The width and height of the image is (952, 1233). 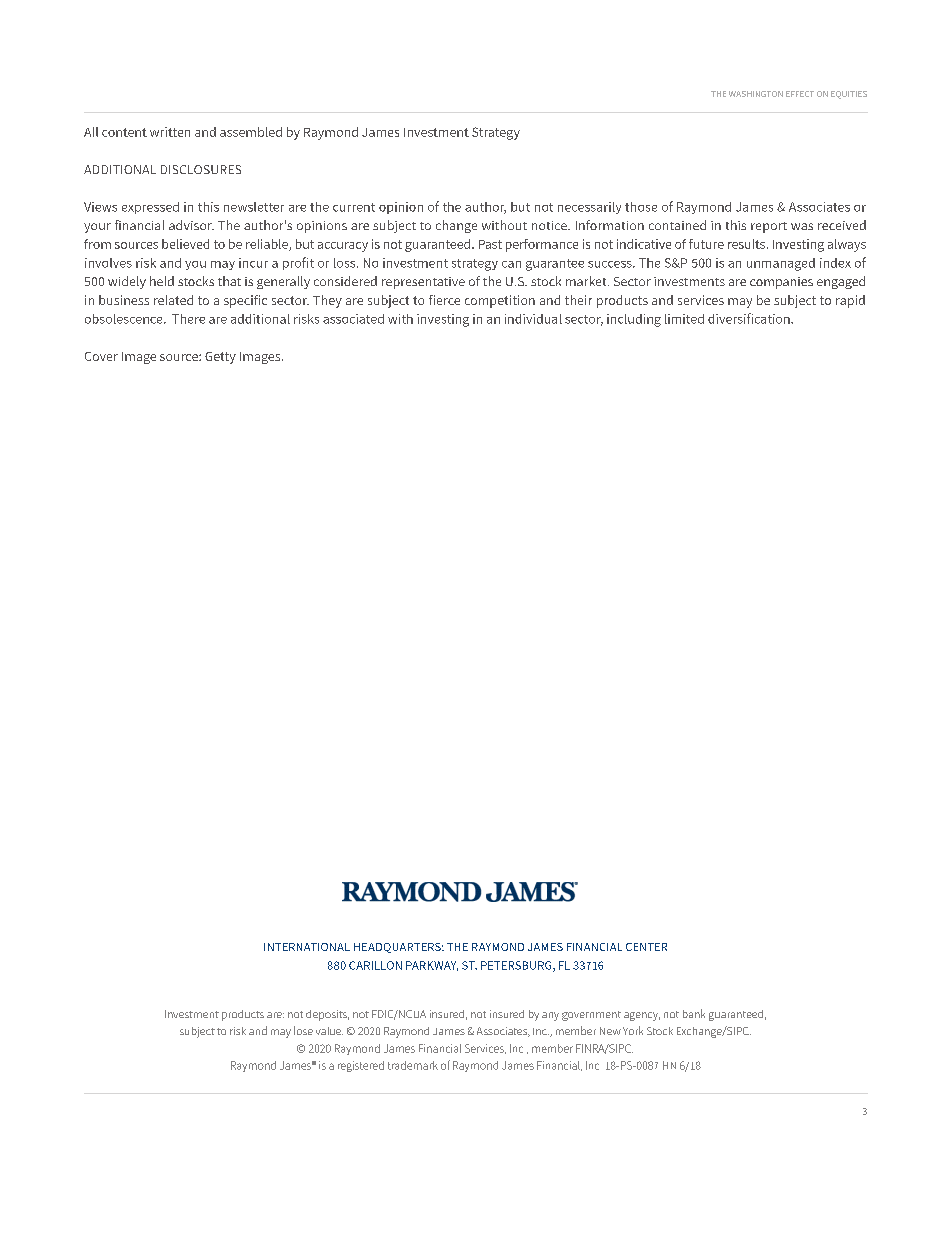 What do you see at coordinates (750, 318) in the image?
I see `diversification` at bounding box center [750, 318].
